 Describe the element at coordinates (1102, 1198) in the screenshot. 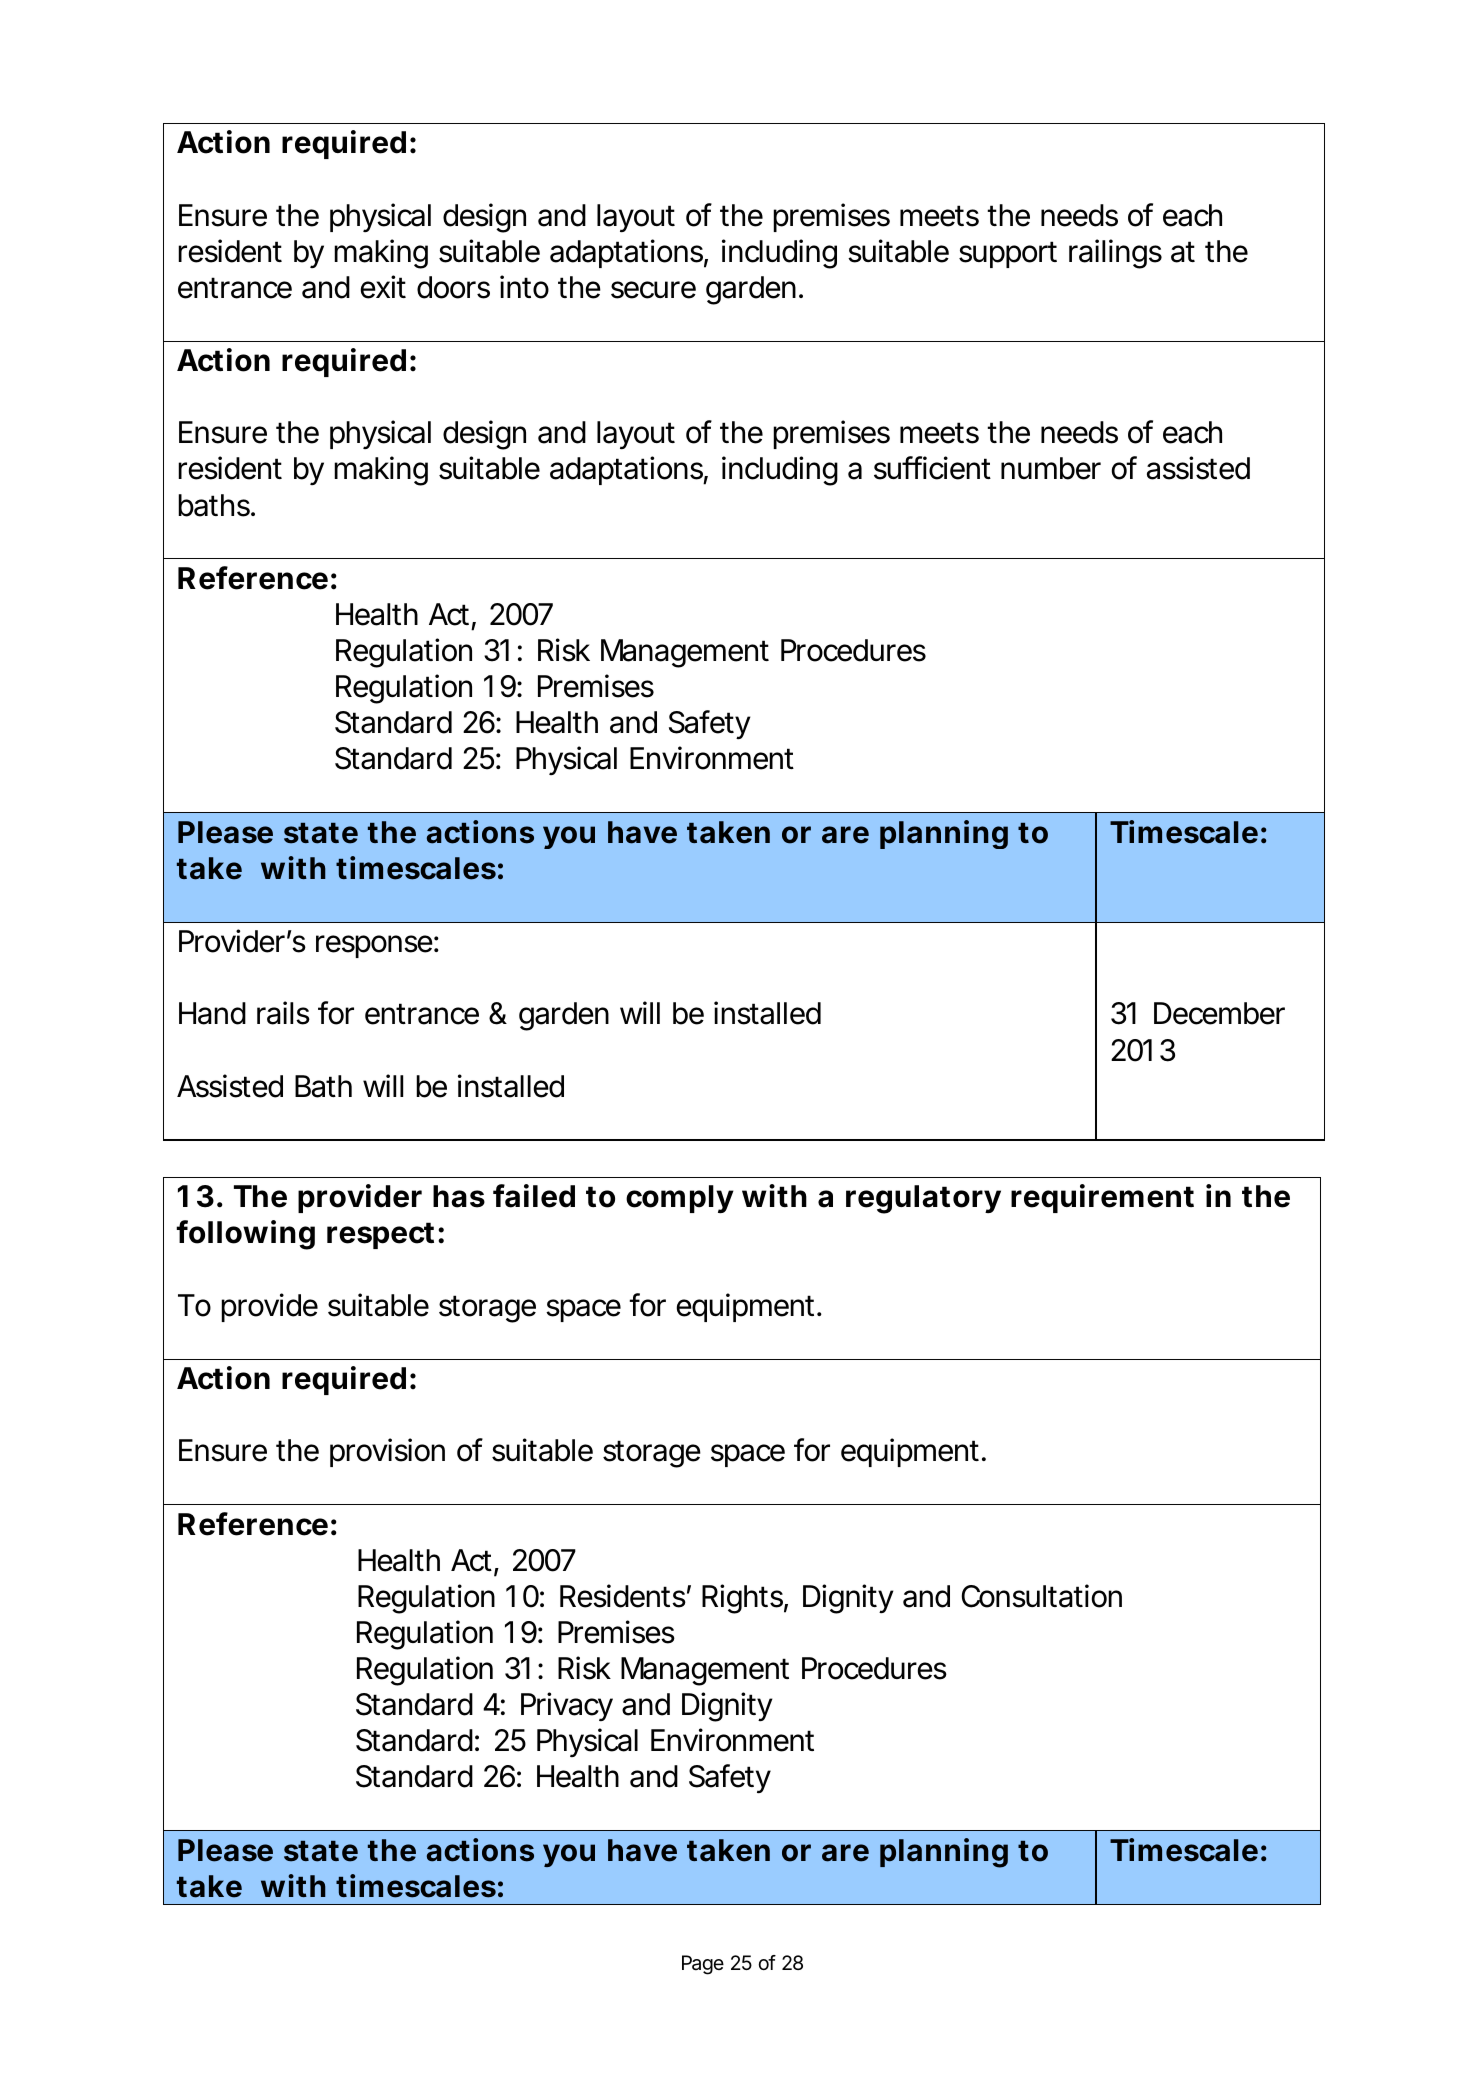

I see `requirement` at that location.
